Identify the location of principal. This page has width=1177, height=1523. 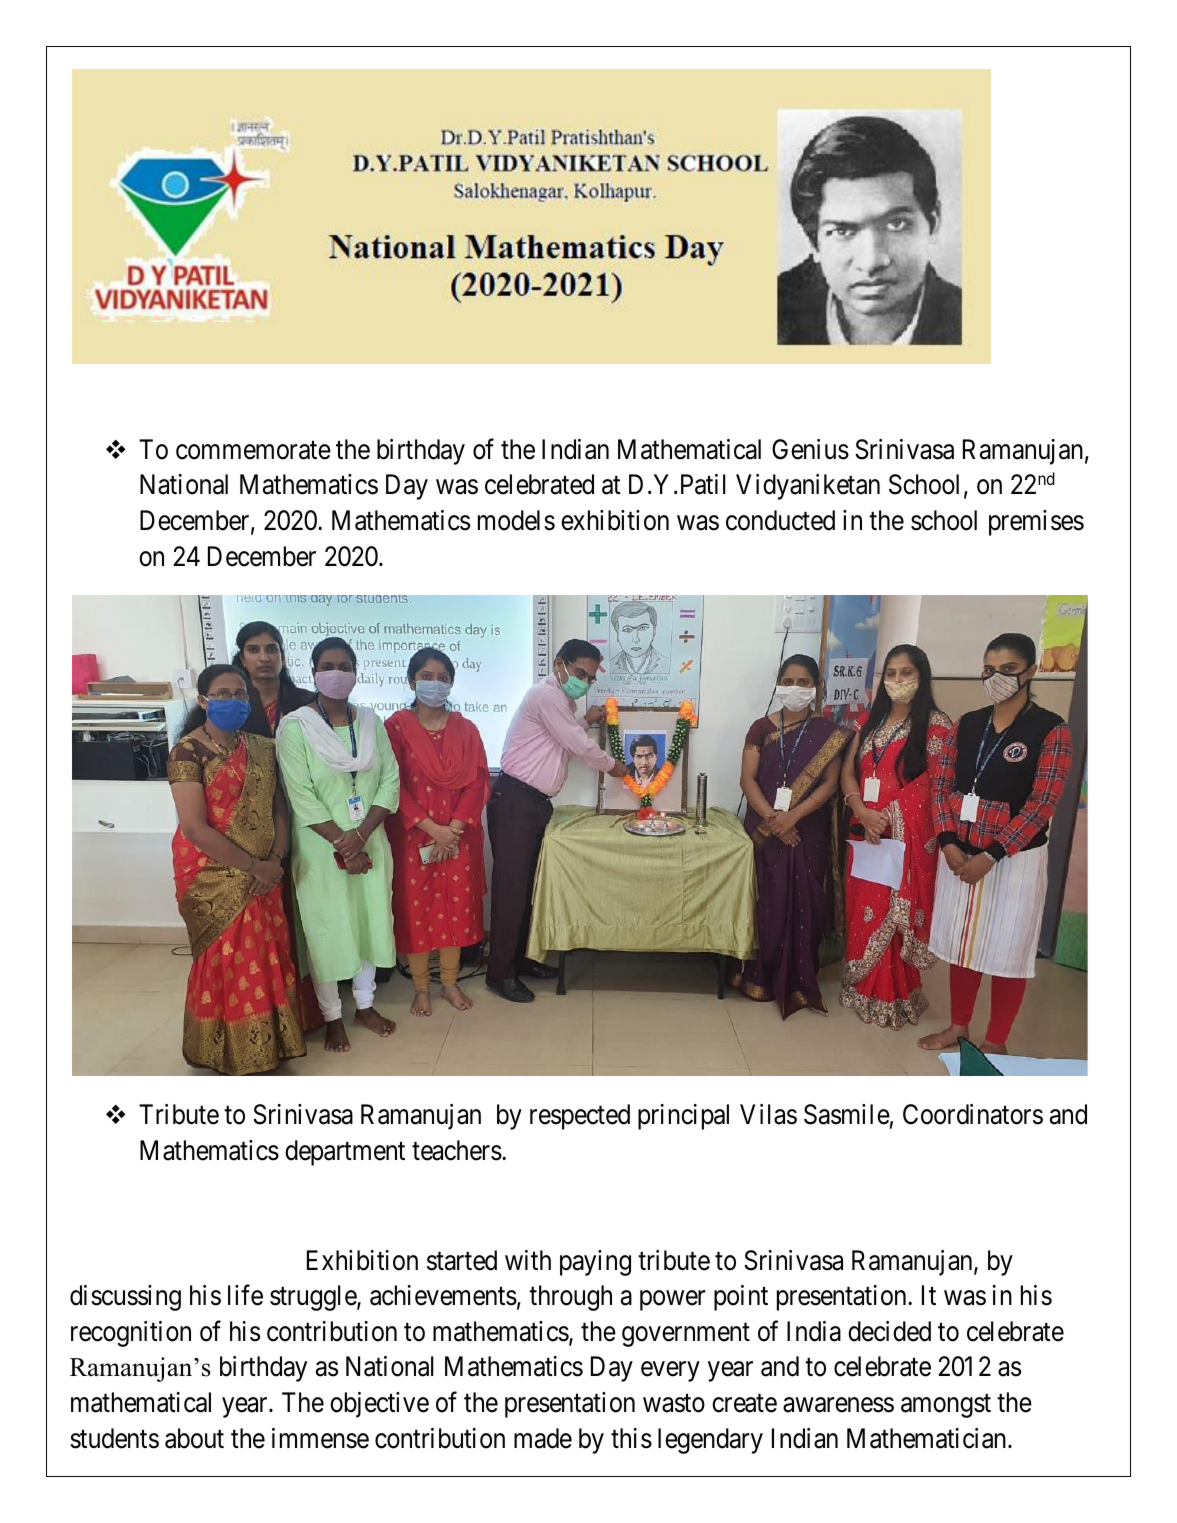
(683, 1117).
